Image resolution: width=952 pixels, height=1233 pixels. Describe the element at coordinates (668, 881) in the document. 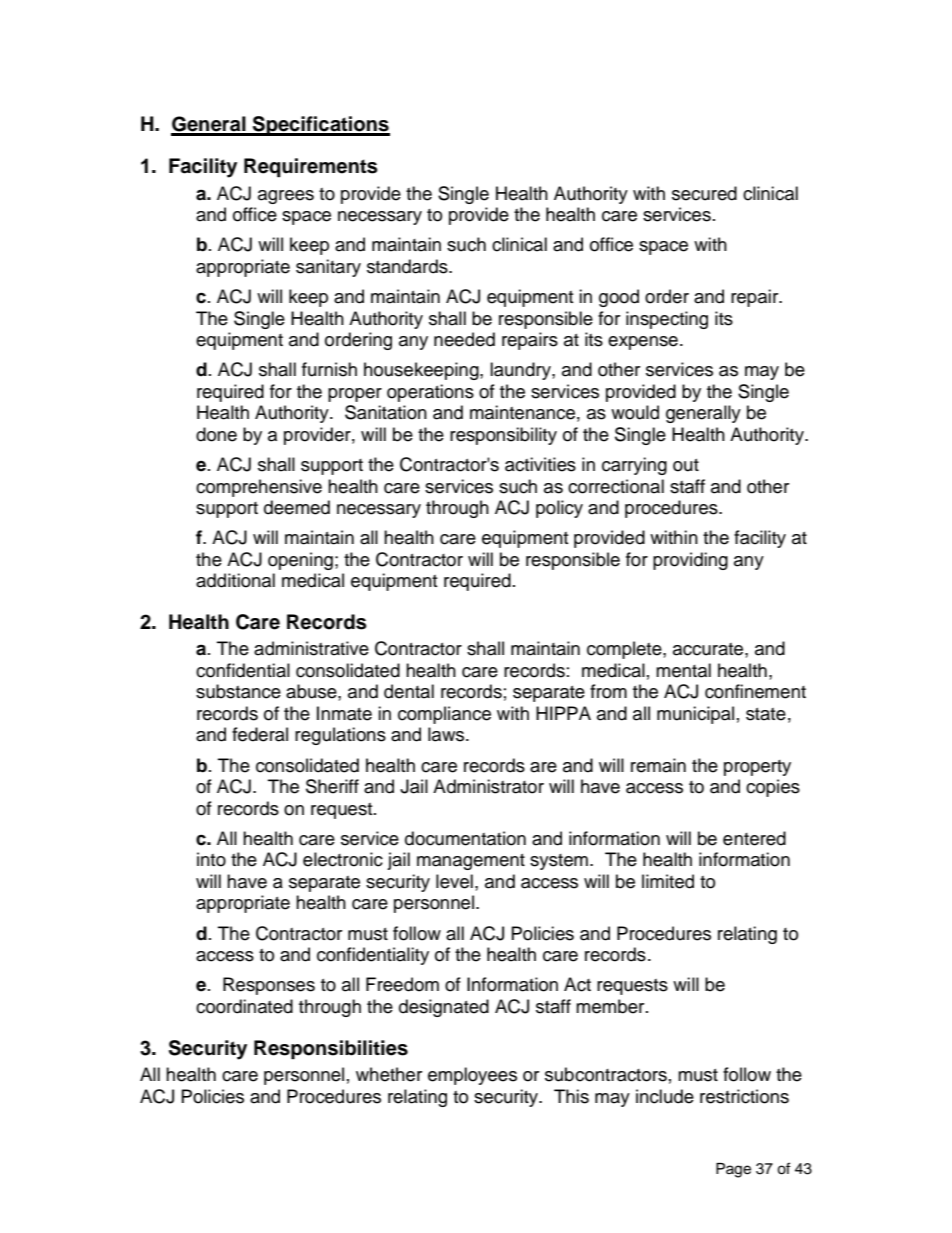

I see `limited` at that location.
